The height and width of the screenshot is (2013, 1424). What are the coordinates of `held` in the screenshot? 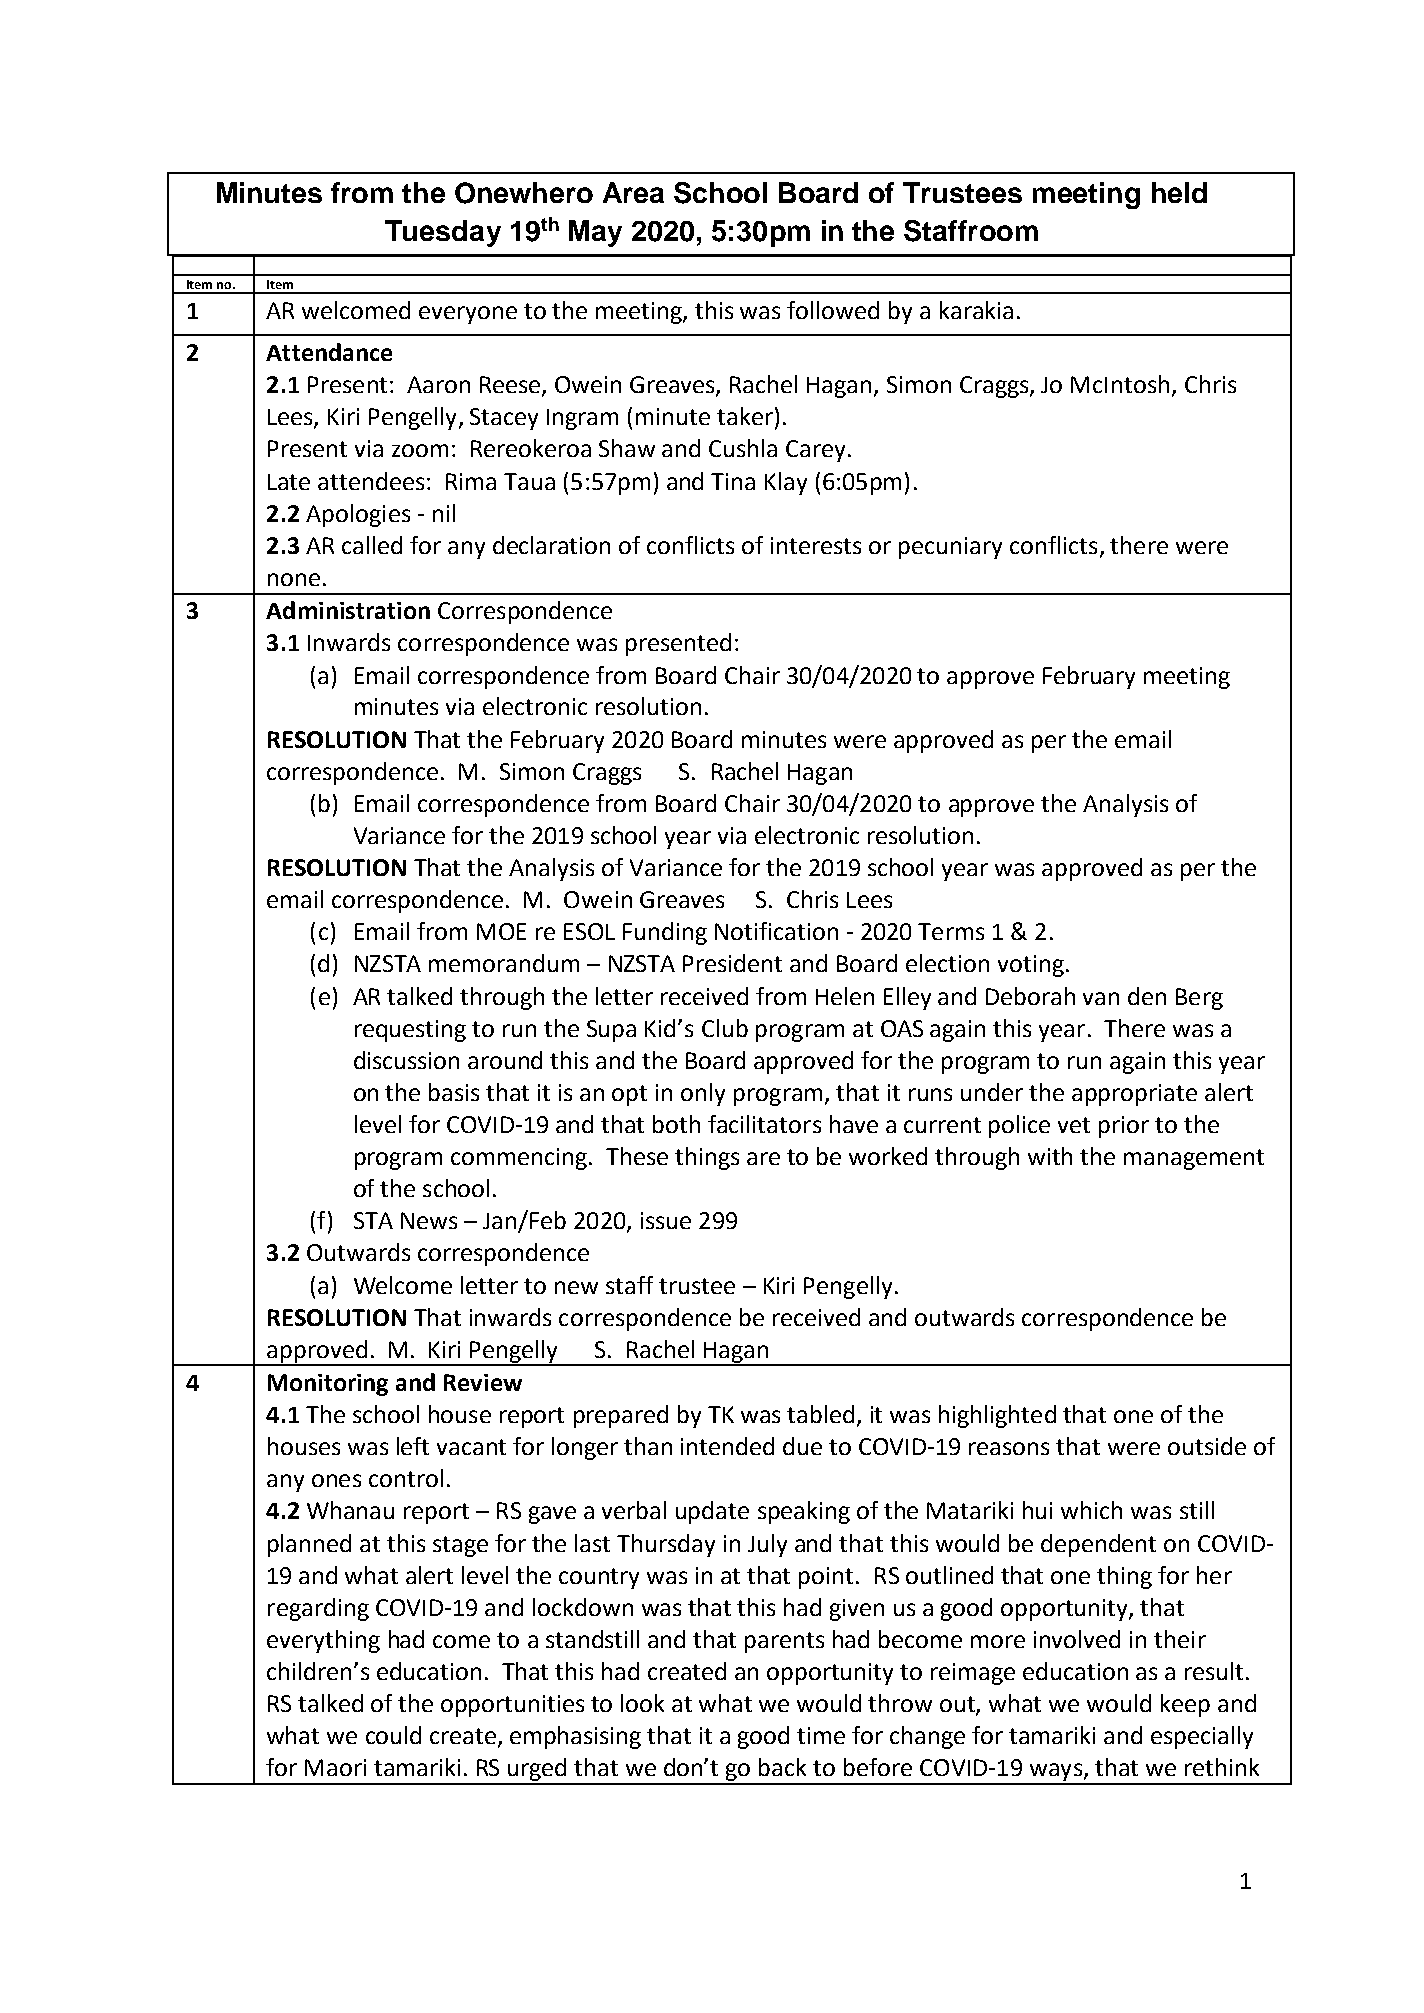 It's located at (1179, 192).
